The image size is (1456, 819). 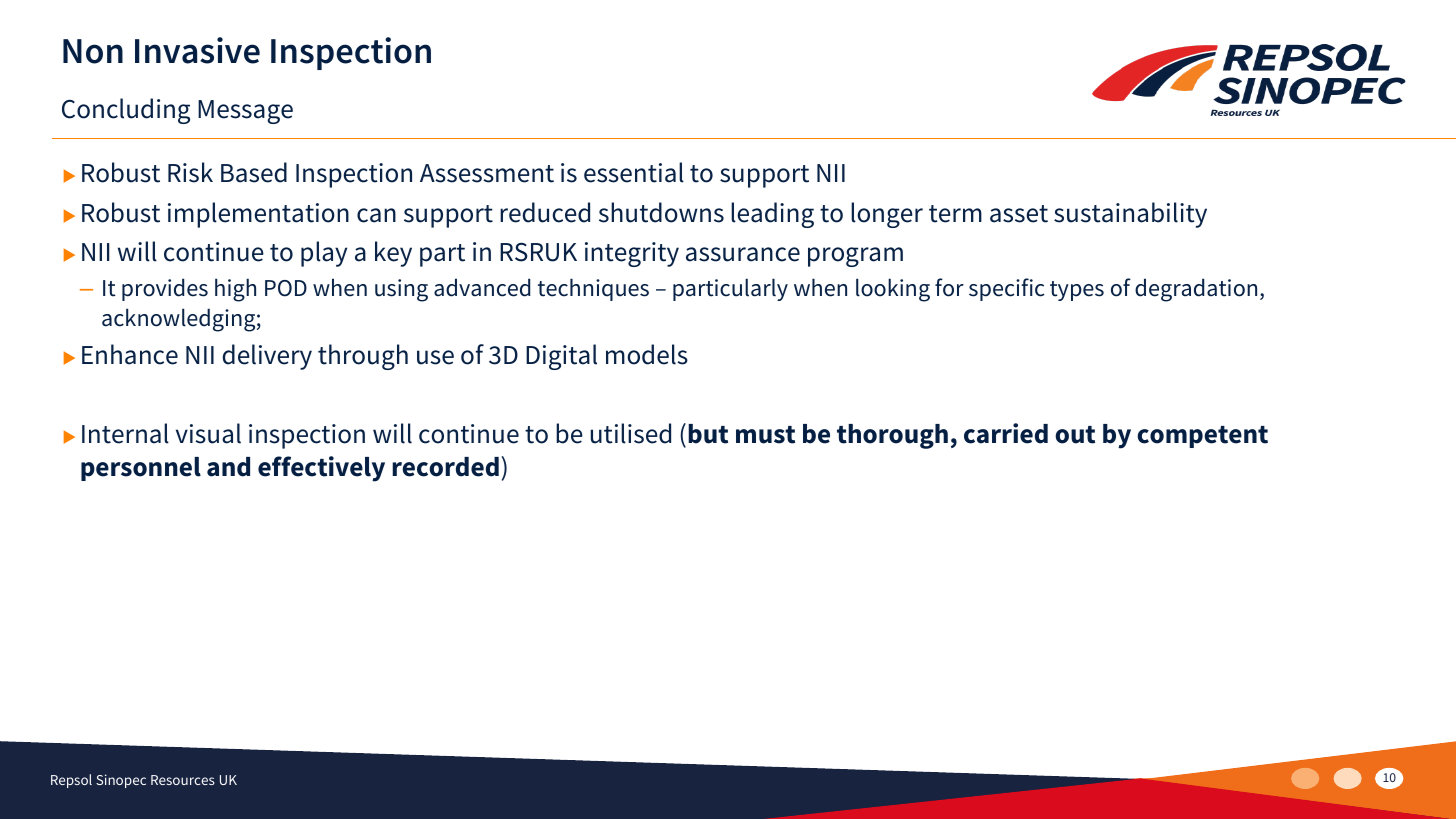 I want to click on shutdowns, so click(x=661, y=212).
